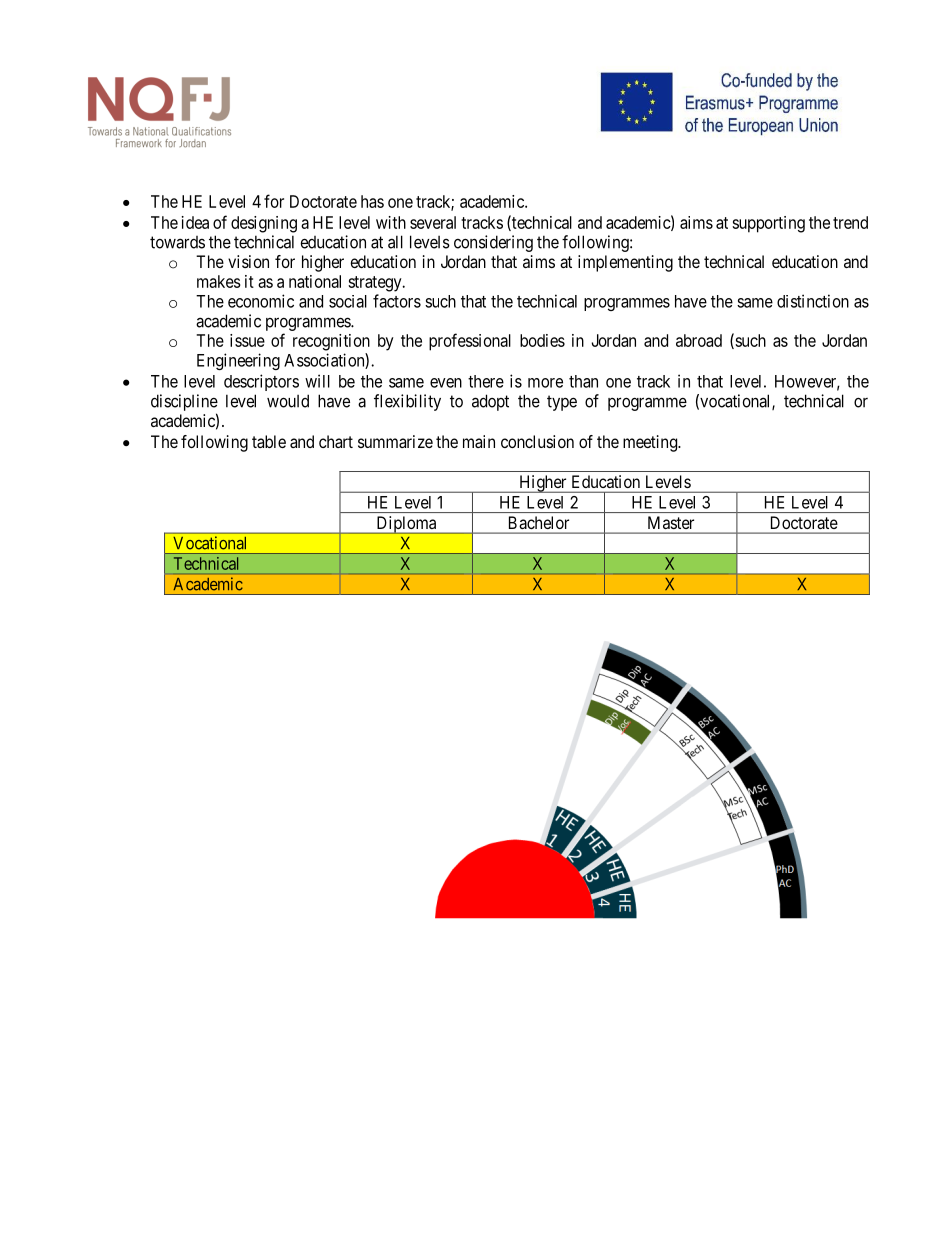  I want to click on descriptors, so click(261, 382).
